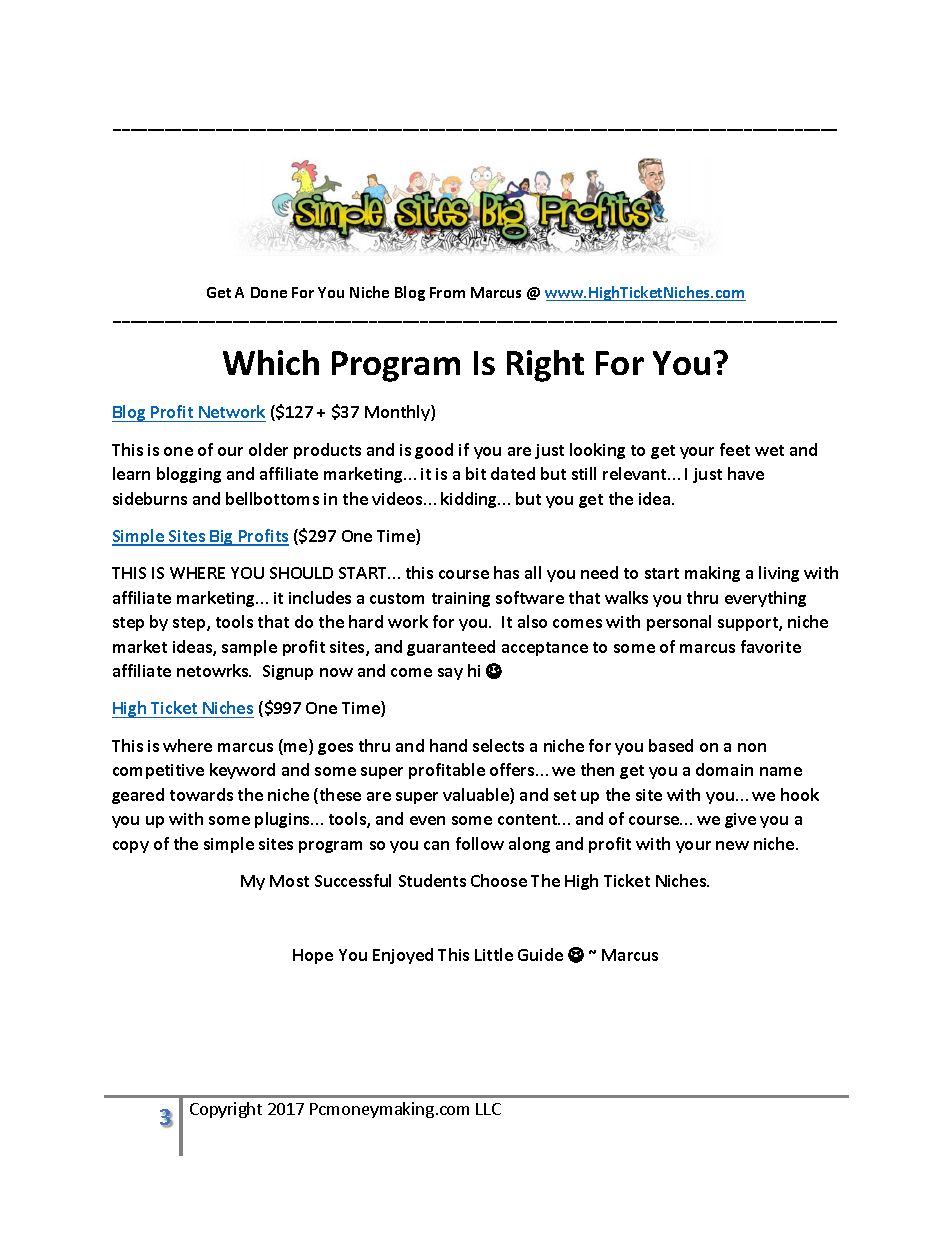 The image size is (952, 1233). I want to click on Done, so click(269, 292).
